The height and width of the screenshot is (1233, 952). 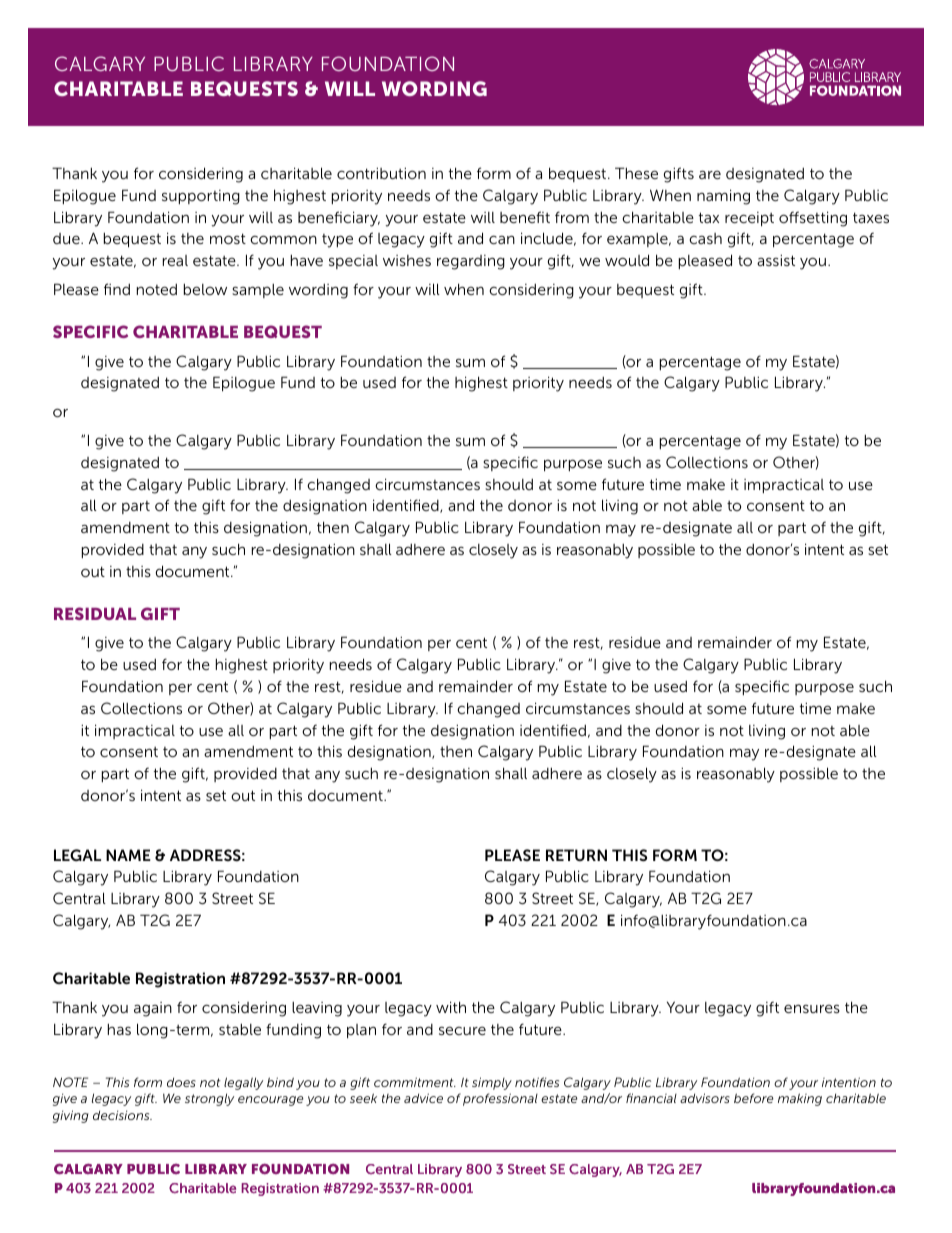 What do you see at coordinates (451, 1007) in the screenshot?
I see `with` at bounding box center [451, 1007].
